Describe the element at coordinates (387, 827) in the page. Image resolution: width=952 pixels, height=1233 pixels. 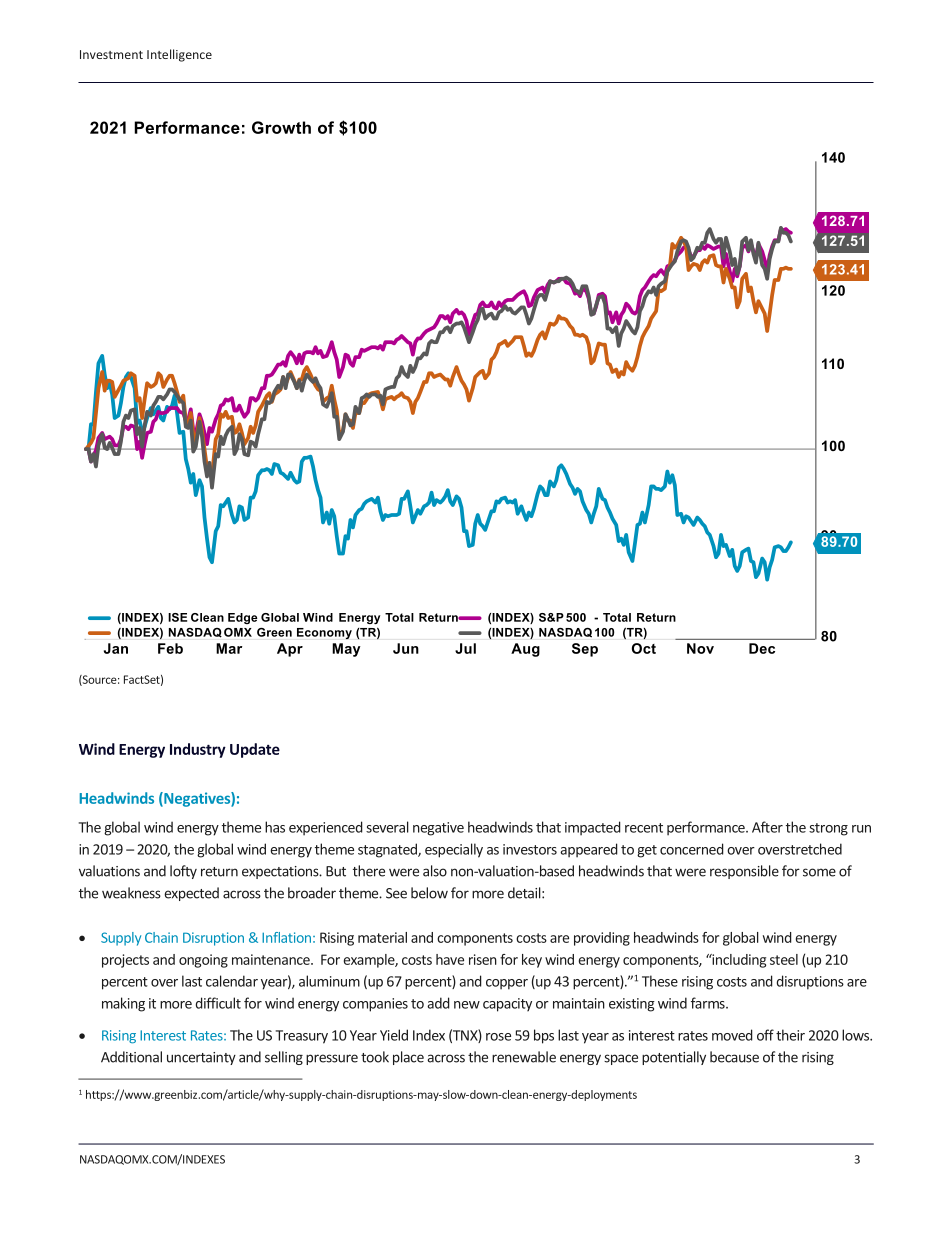
I see `several` at that location.
